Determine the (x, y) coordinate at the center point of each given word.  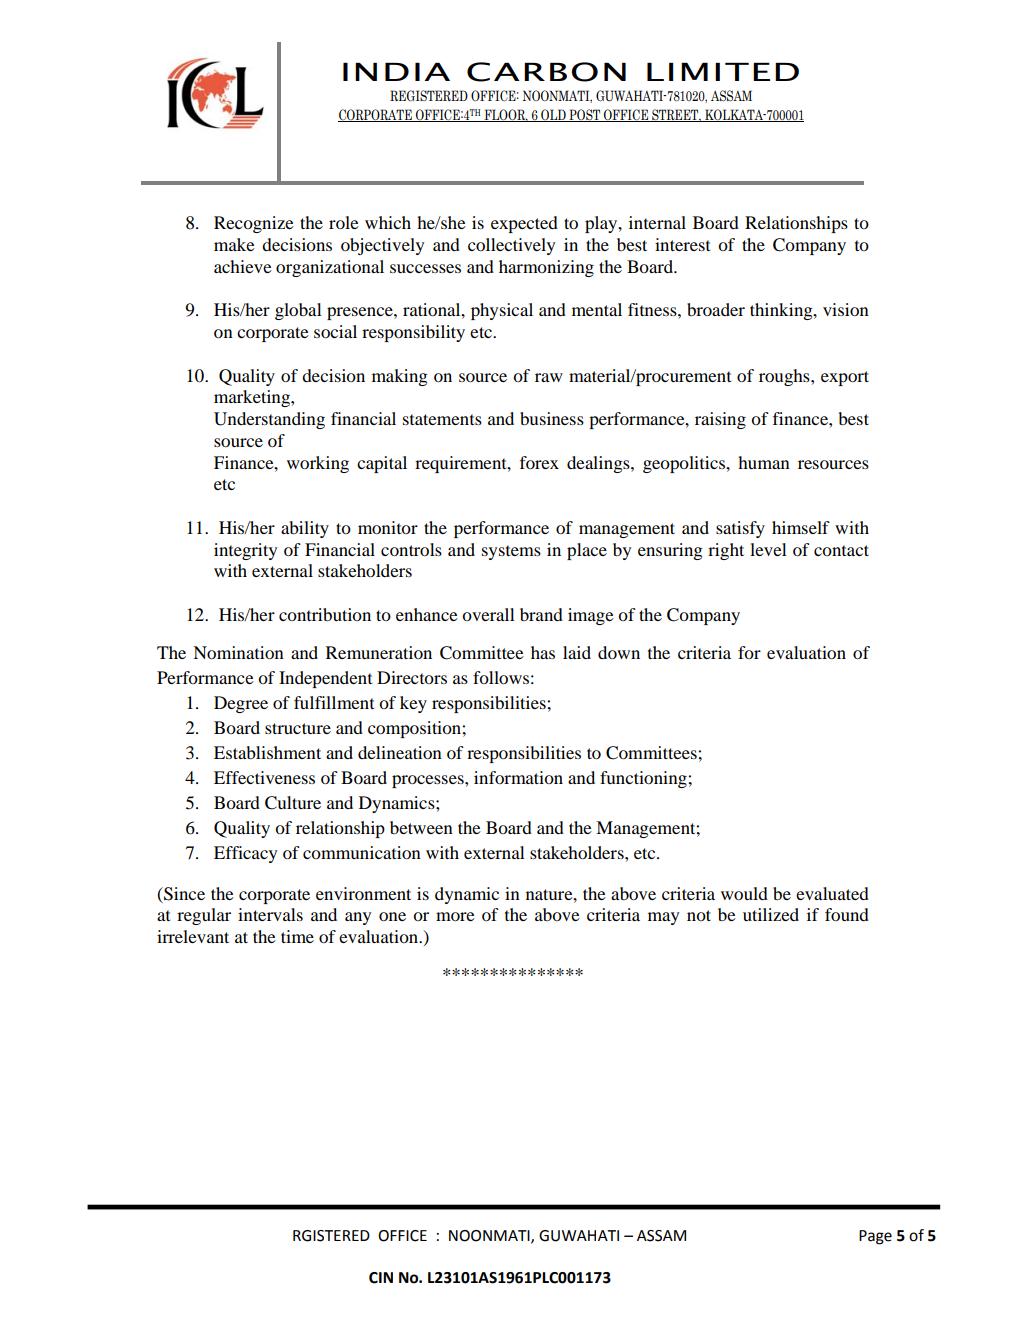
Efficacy (245, 854)
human (764, 462)
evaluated (832, 893)
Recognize (254, 224)
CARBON (546, 72)
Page (875, 1237)
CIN (381, 1278)
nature (550, 894)
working (318, 464)
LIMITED (723, 72)
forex (539, 462)
